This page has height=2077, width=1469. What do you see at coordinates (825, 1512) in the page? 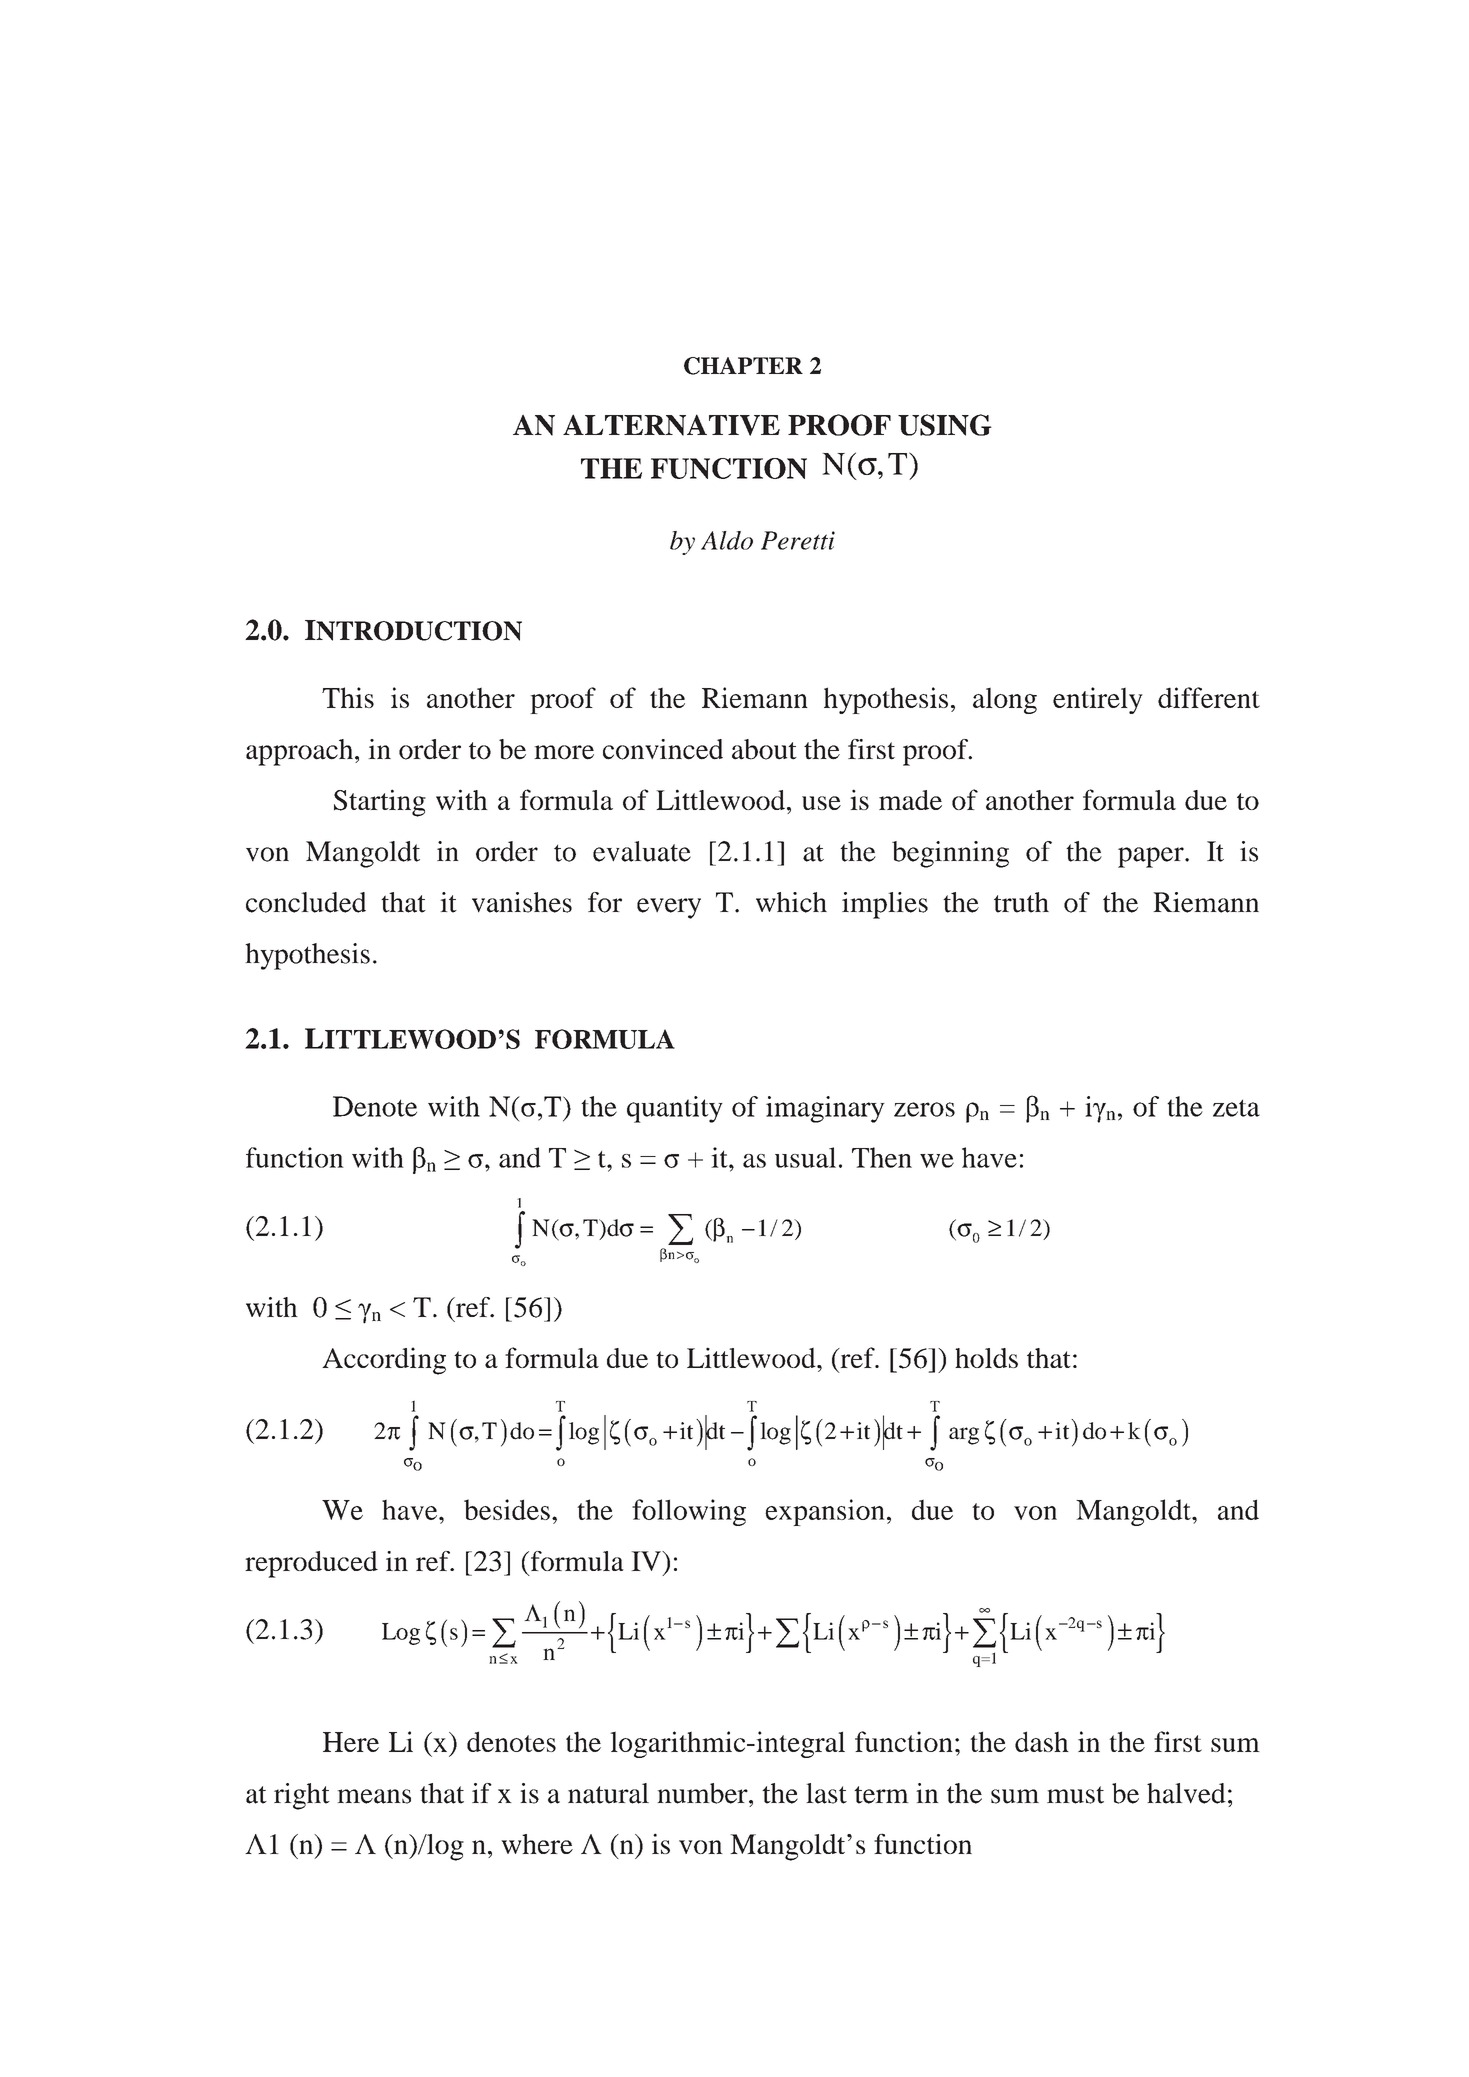
I see `expansion` at bounding box center [825, 1512].
